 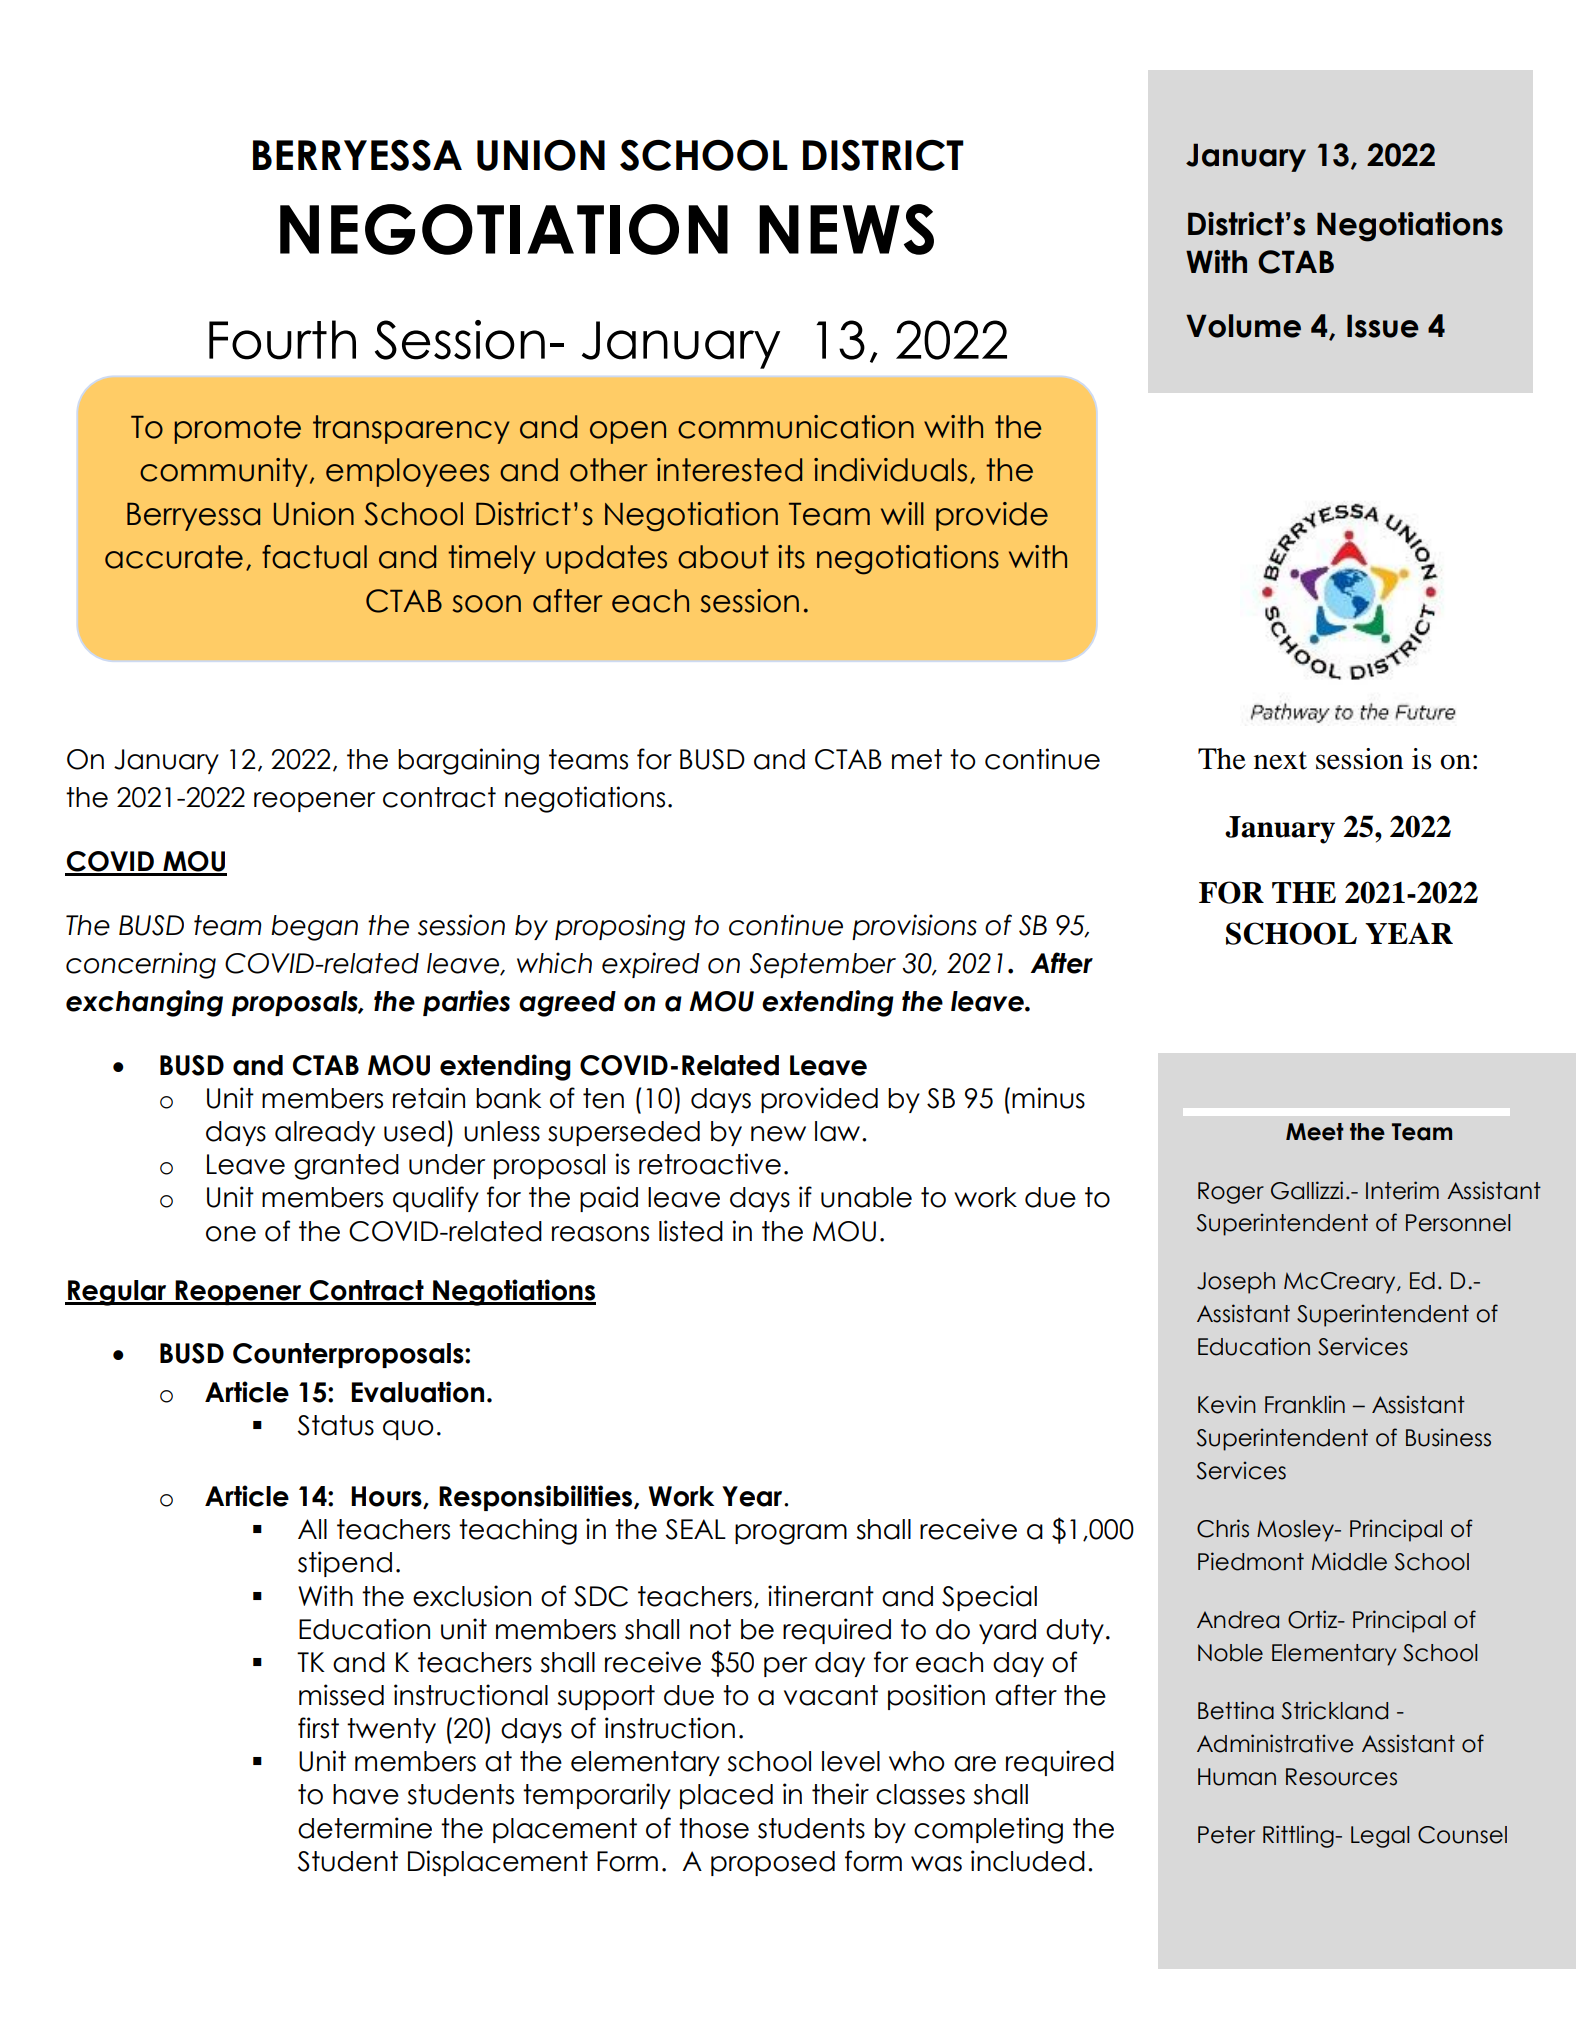 I want to click on Roger, so click(x=1231, y=1193).
